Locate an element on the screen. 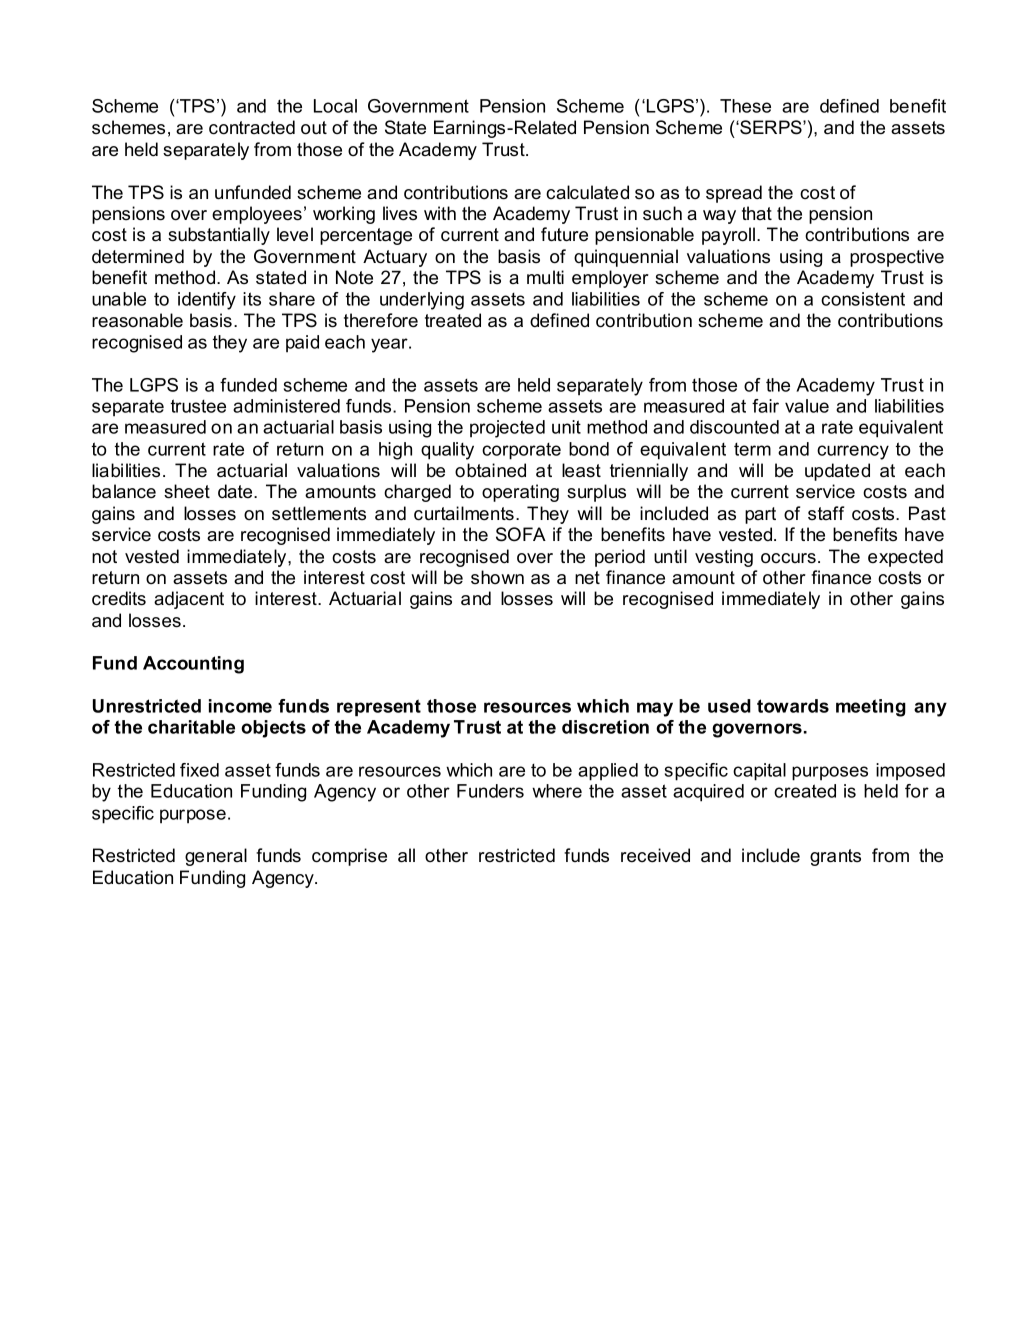 The width and height of the screenshot is (1036, 1340). discretion is located at coordinates (605, 727).
